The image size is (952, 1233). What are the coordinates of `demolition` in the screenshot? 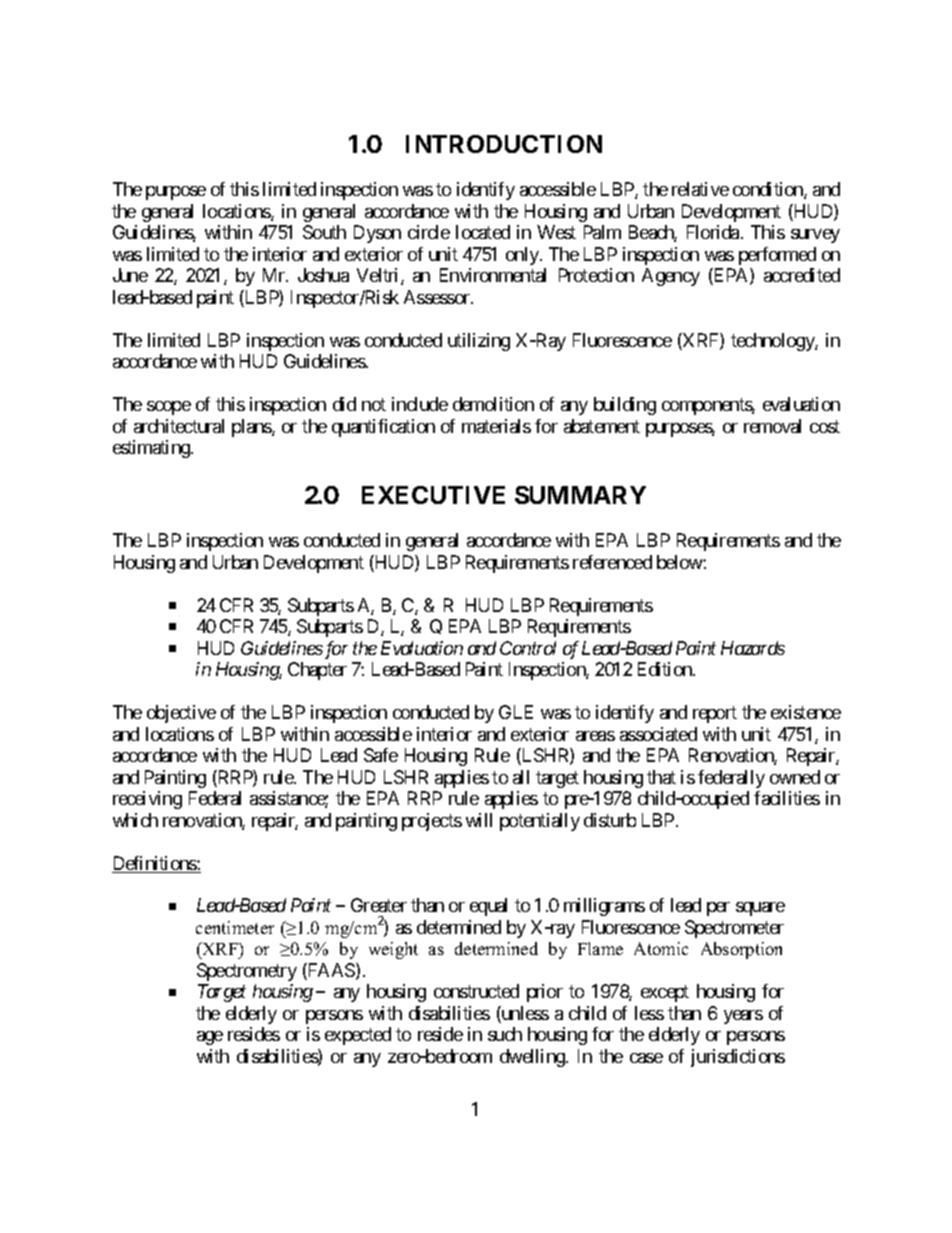 It's located at (493, 404).
